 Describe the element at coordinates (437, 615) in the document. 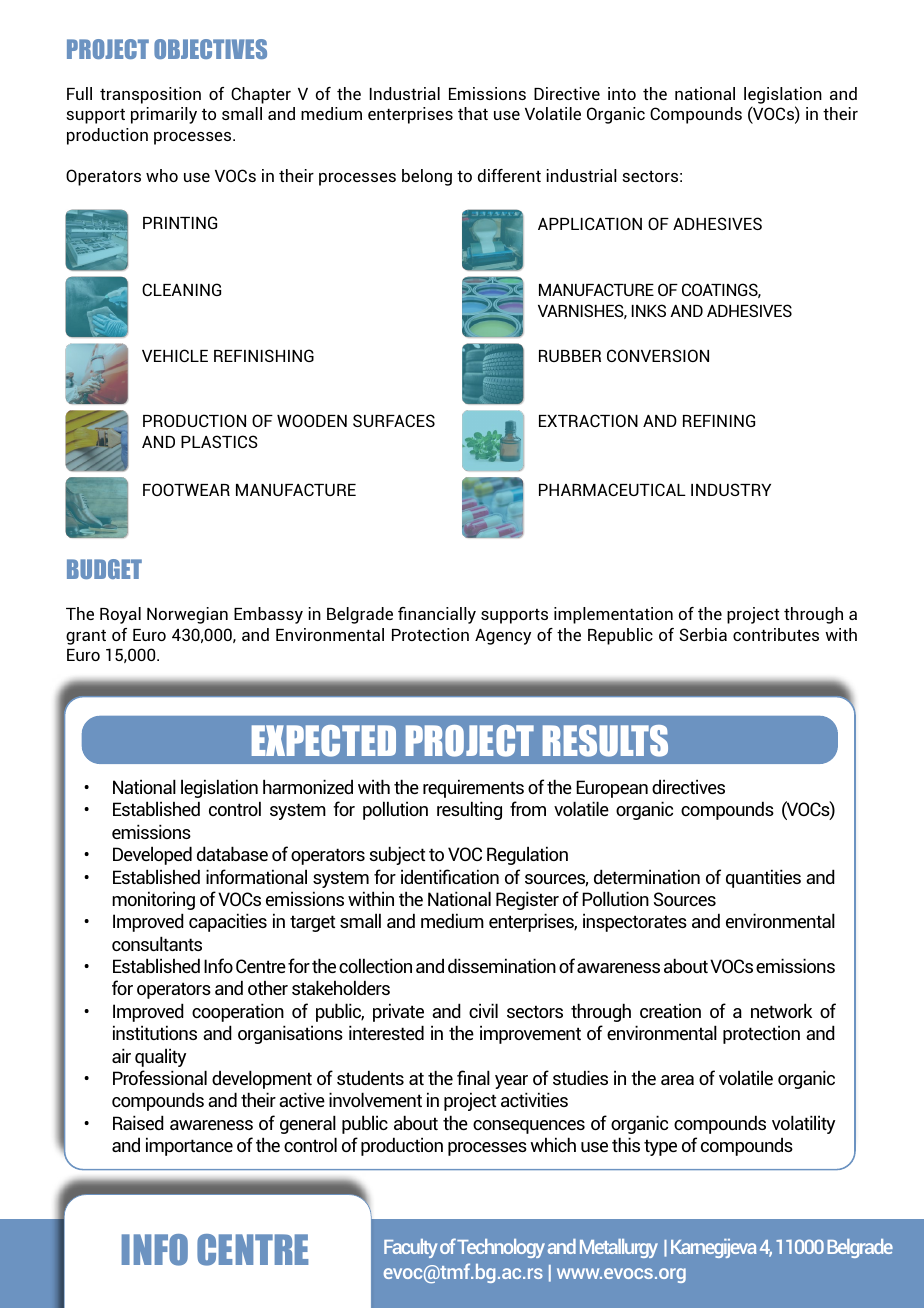

I see `financially` at that location.
